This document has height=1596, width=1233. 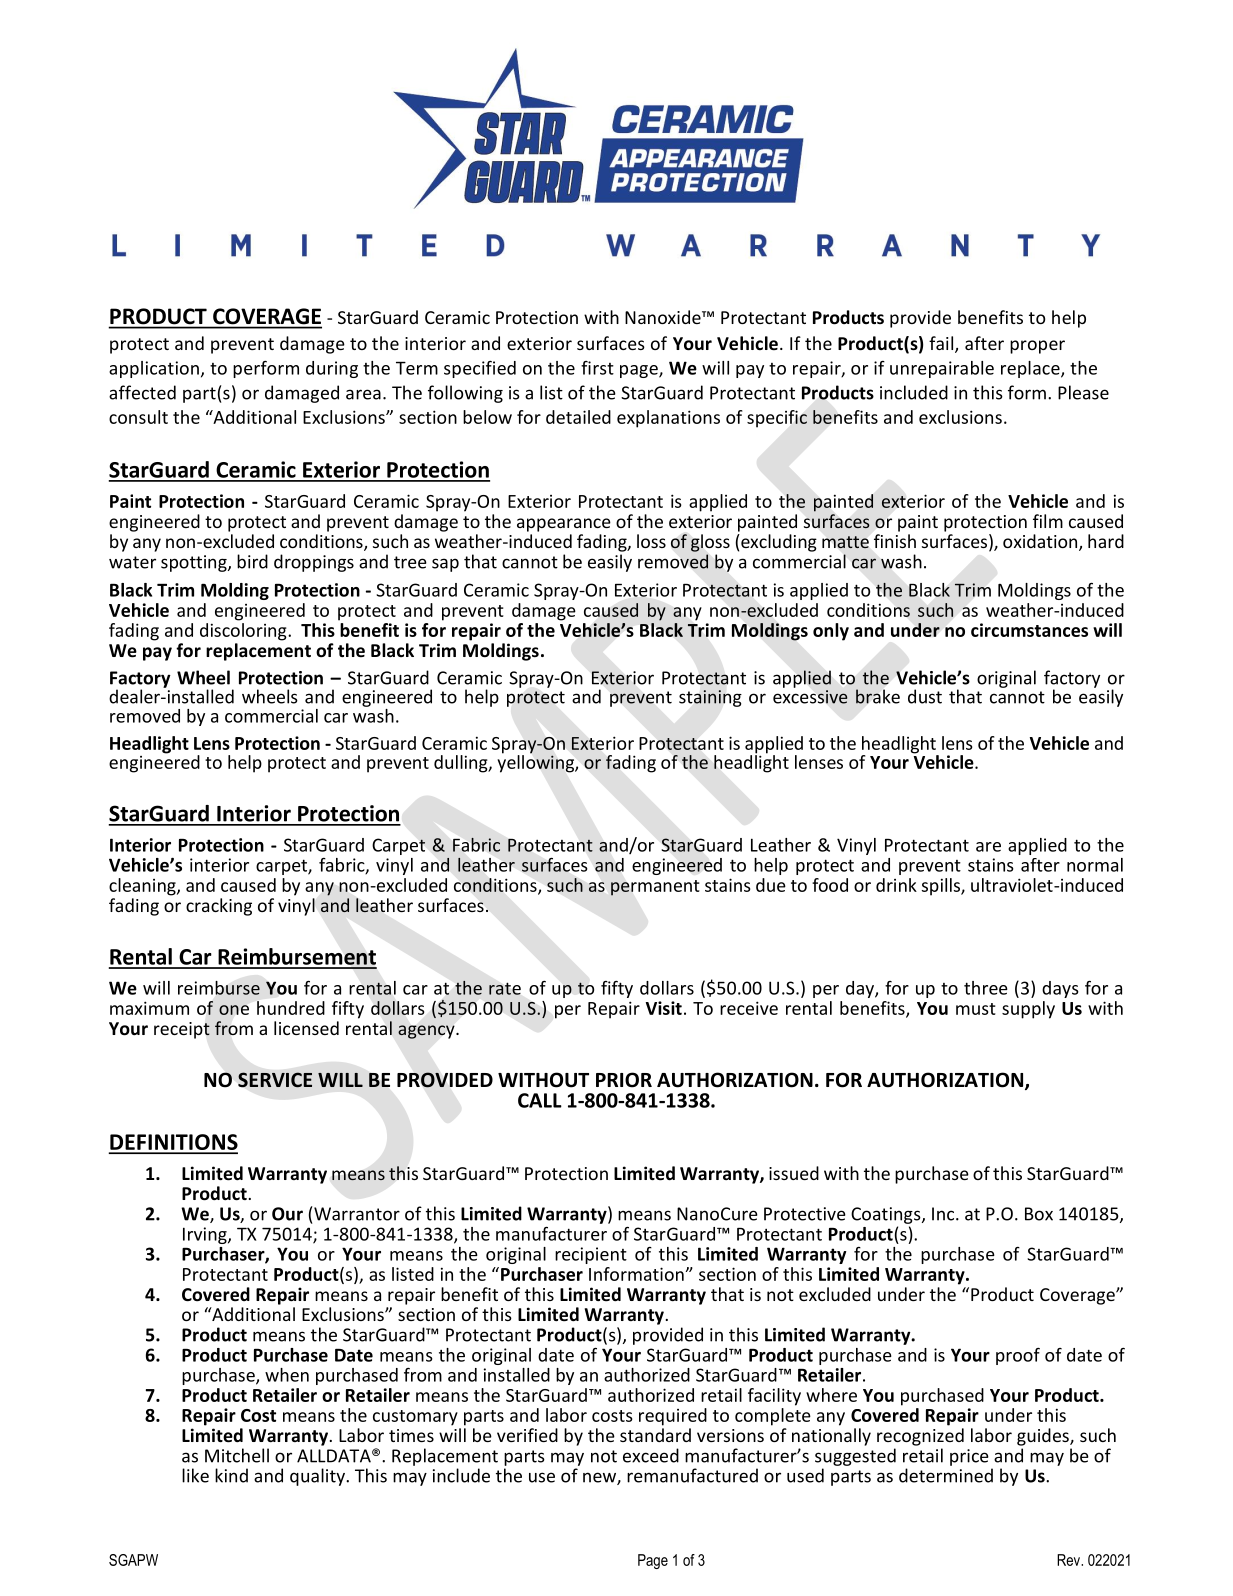 I want to click on during, so click(x=332, y=369).
